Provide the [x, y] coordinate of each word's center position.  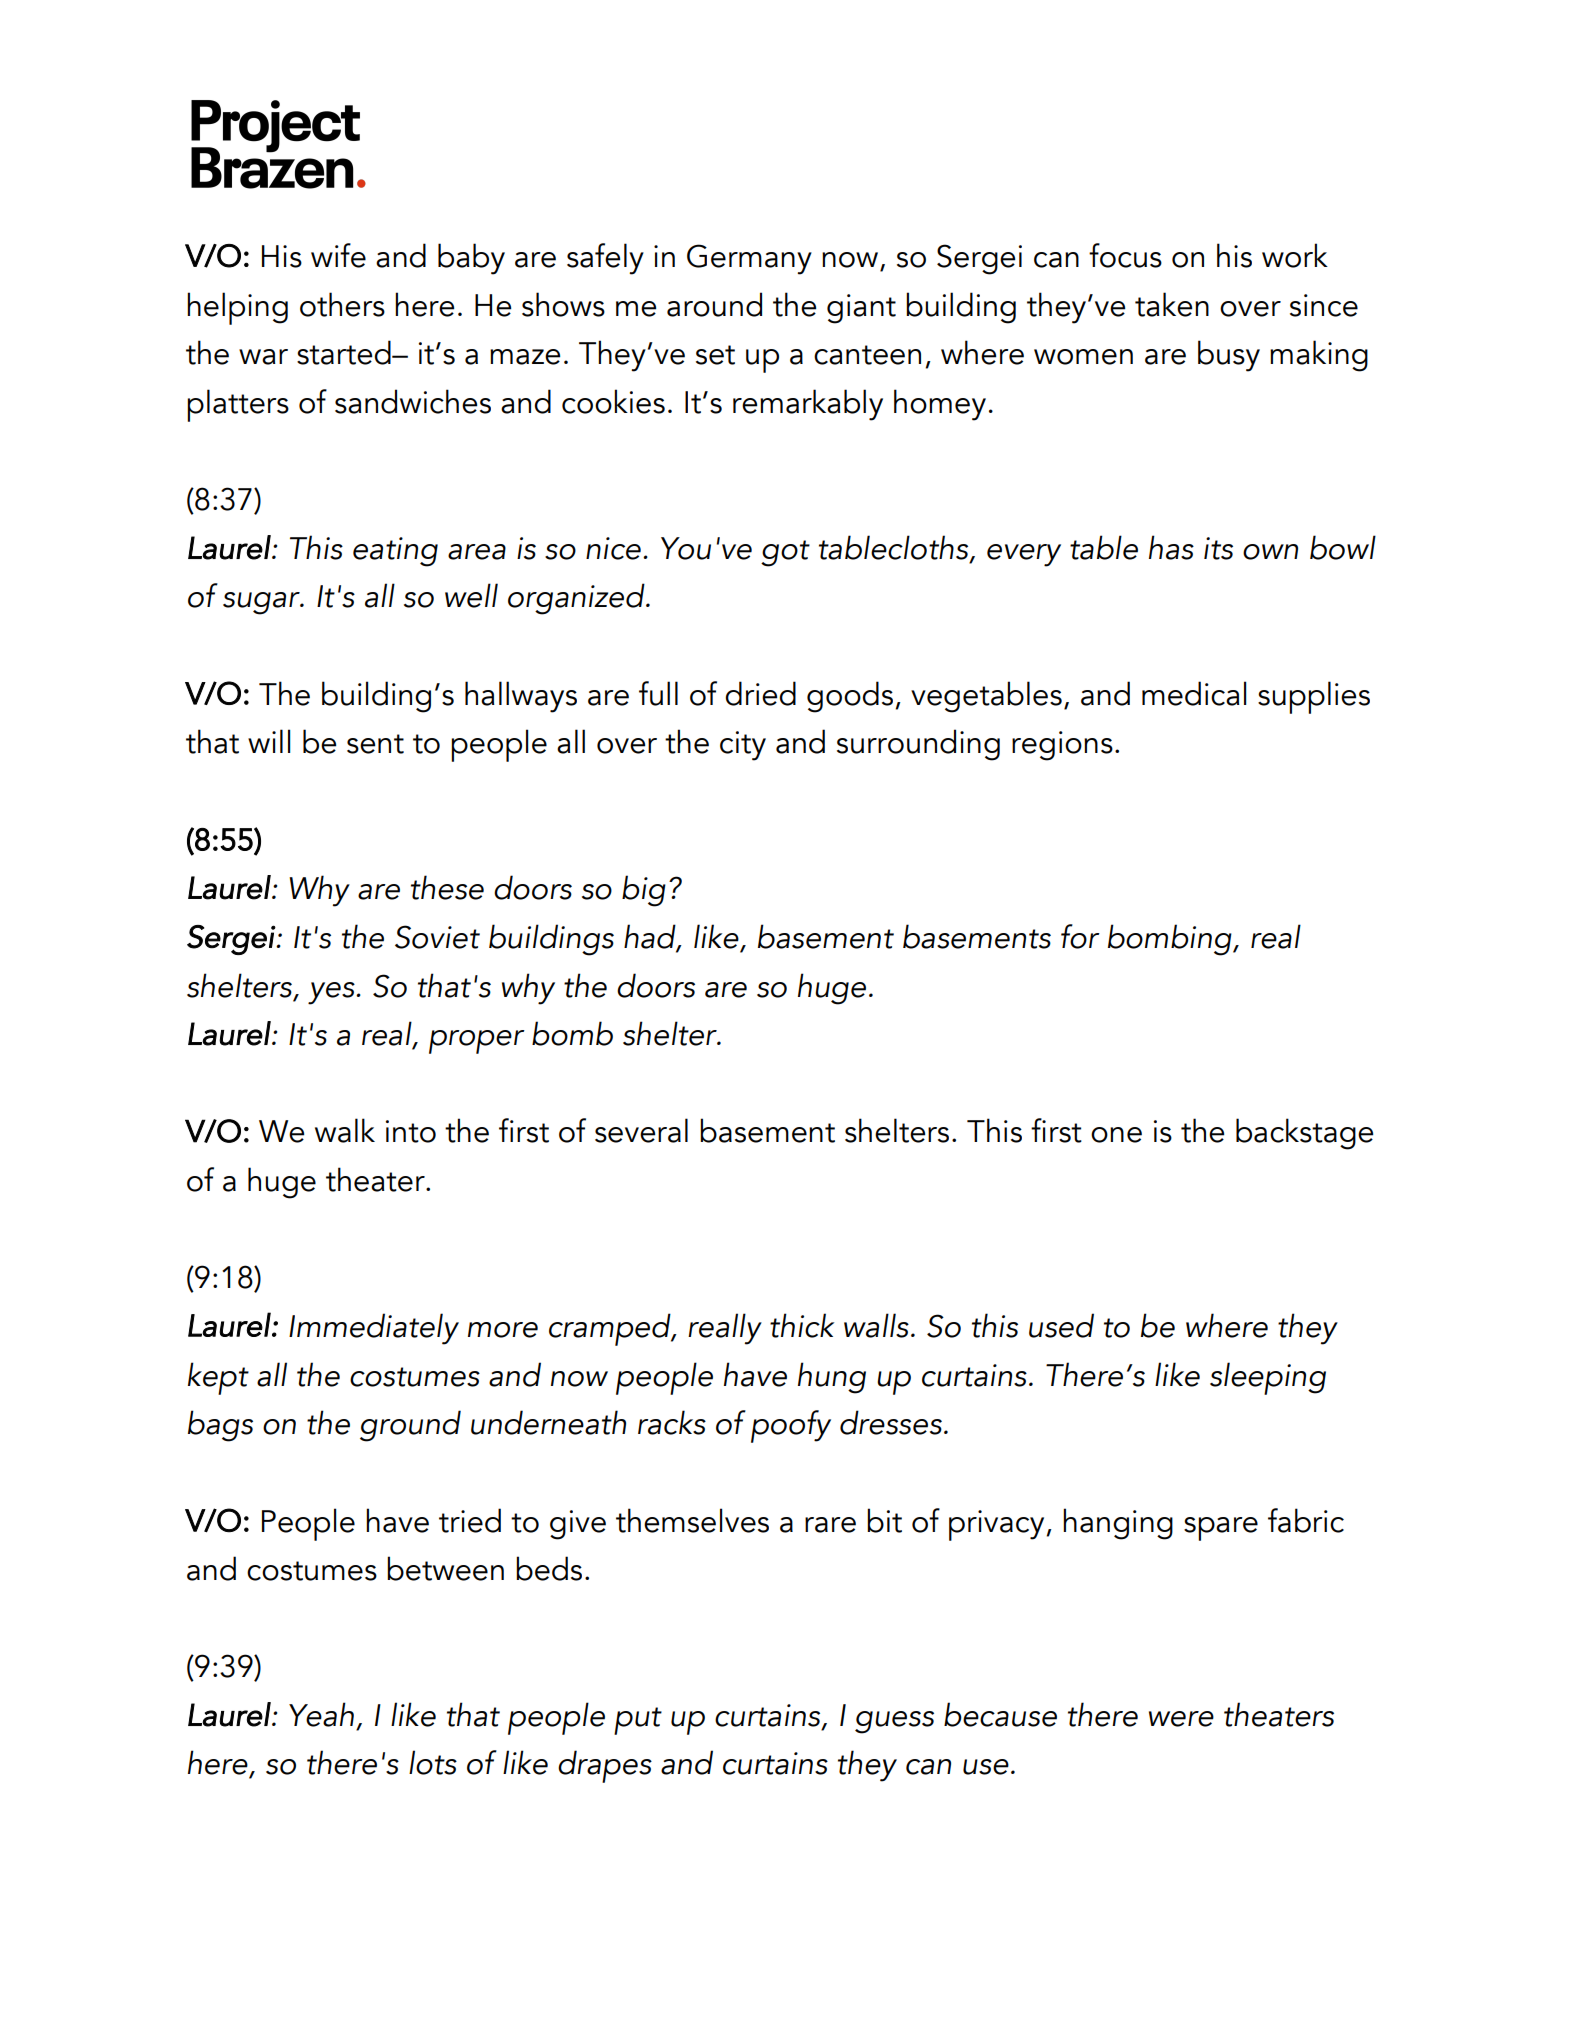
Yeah [321, 1714]
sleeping [1268, 1378]
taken [1172, 304]
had [651, 937]
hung [832, 1378]
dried [760, 693]
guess [894, 1722]
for [1080, 936]
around [714, 304]
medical [1194, 693]
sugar [262, 603]
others [342, 304]
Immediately [374, 1329]
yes [332, 993]
